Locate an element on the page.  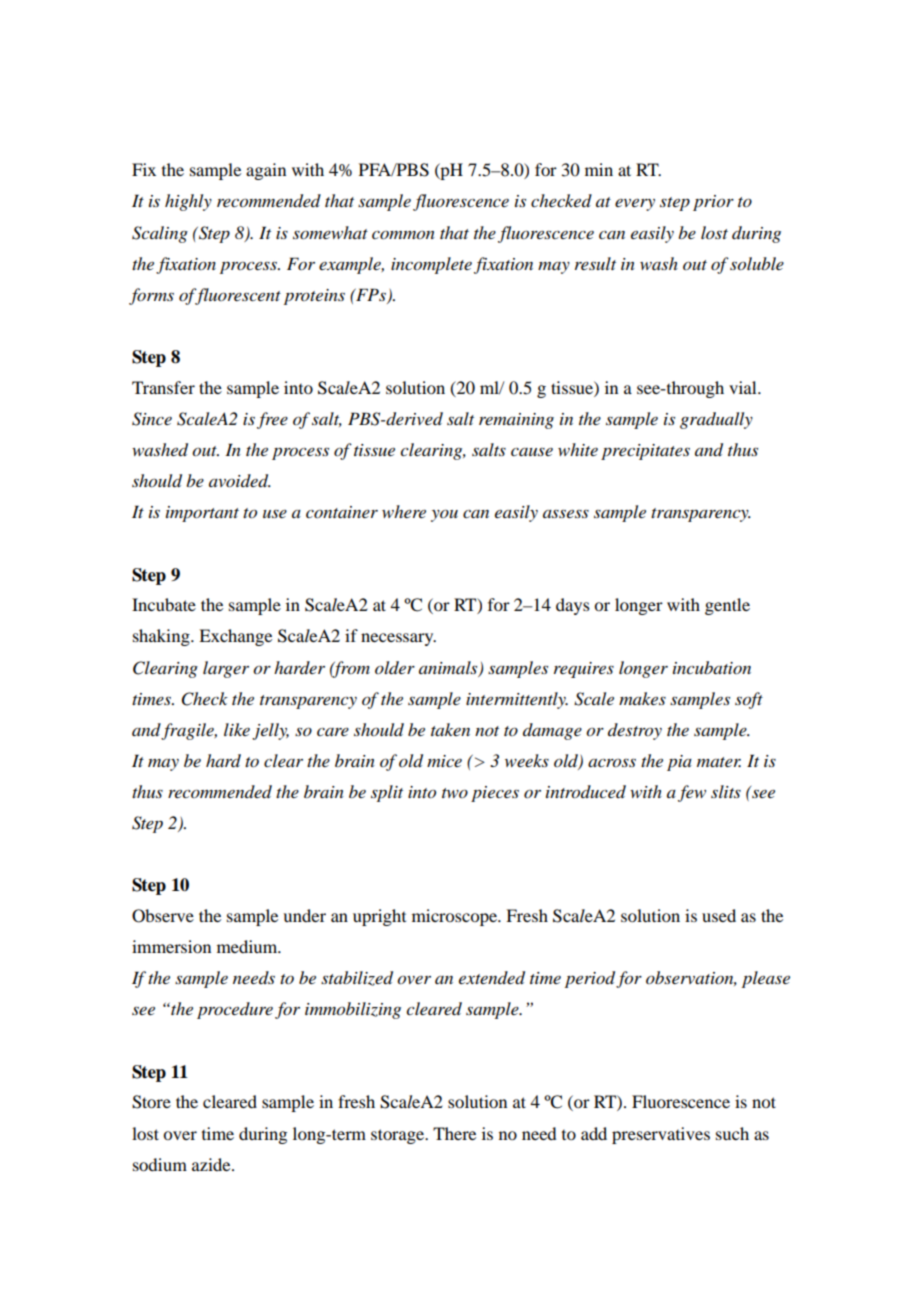
highly is located at coordinates (188, 202).
